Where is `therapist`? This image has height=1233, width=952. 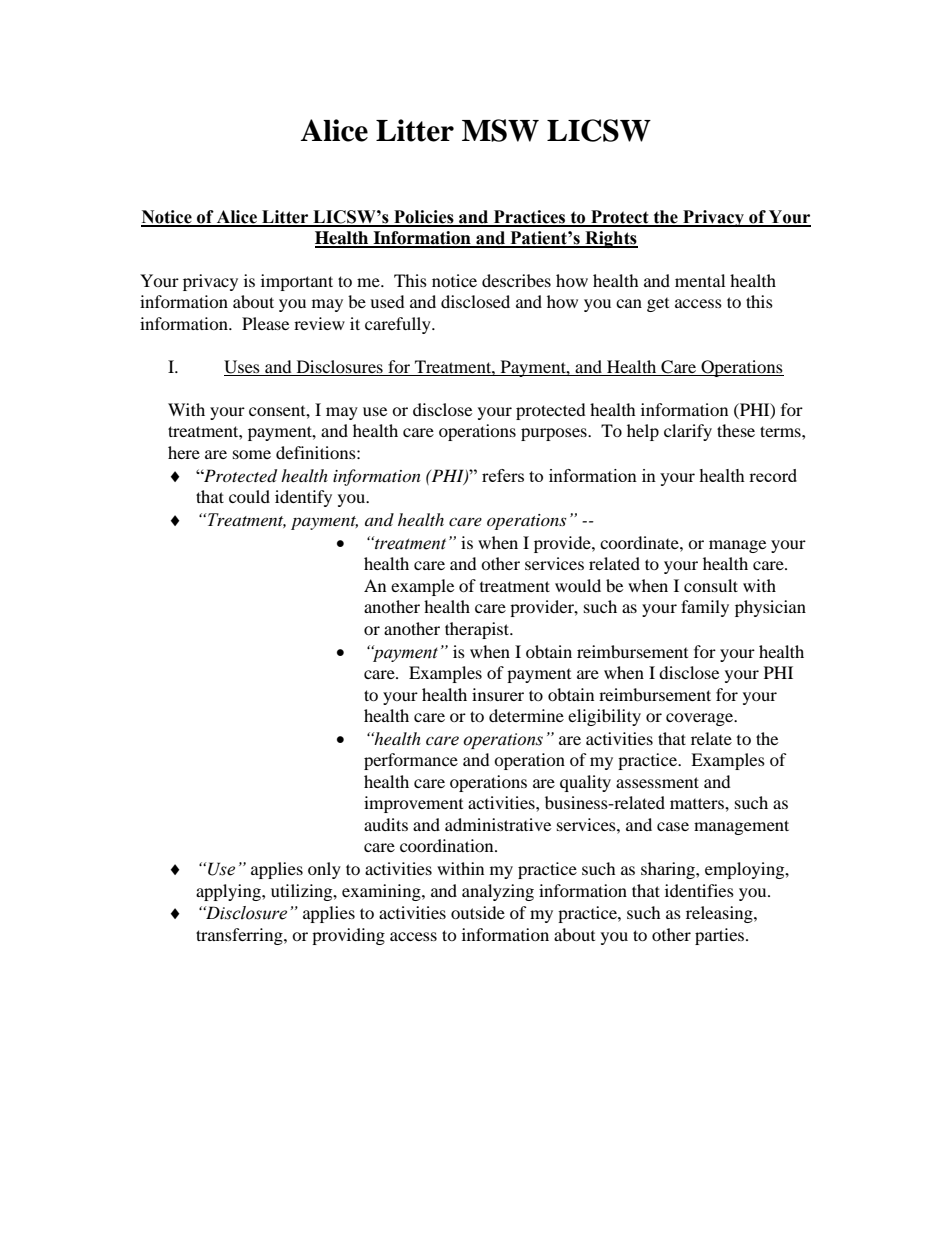 therapist is located at coordinates (478, 630).
